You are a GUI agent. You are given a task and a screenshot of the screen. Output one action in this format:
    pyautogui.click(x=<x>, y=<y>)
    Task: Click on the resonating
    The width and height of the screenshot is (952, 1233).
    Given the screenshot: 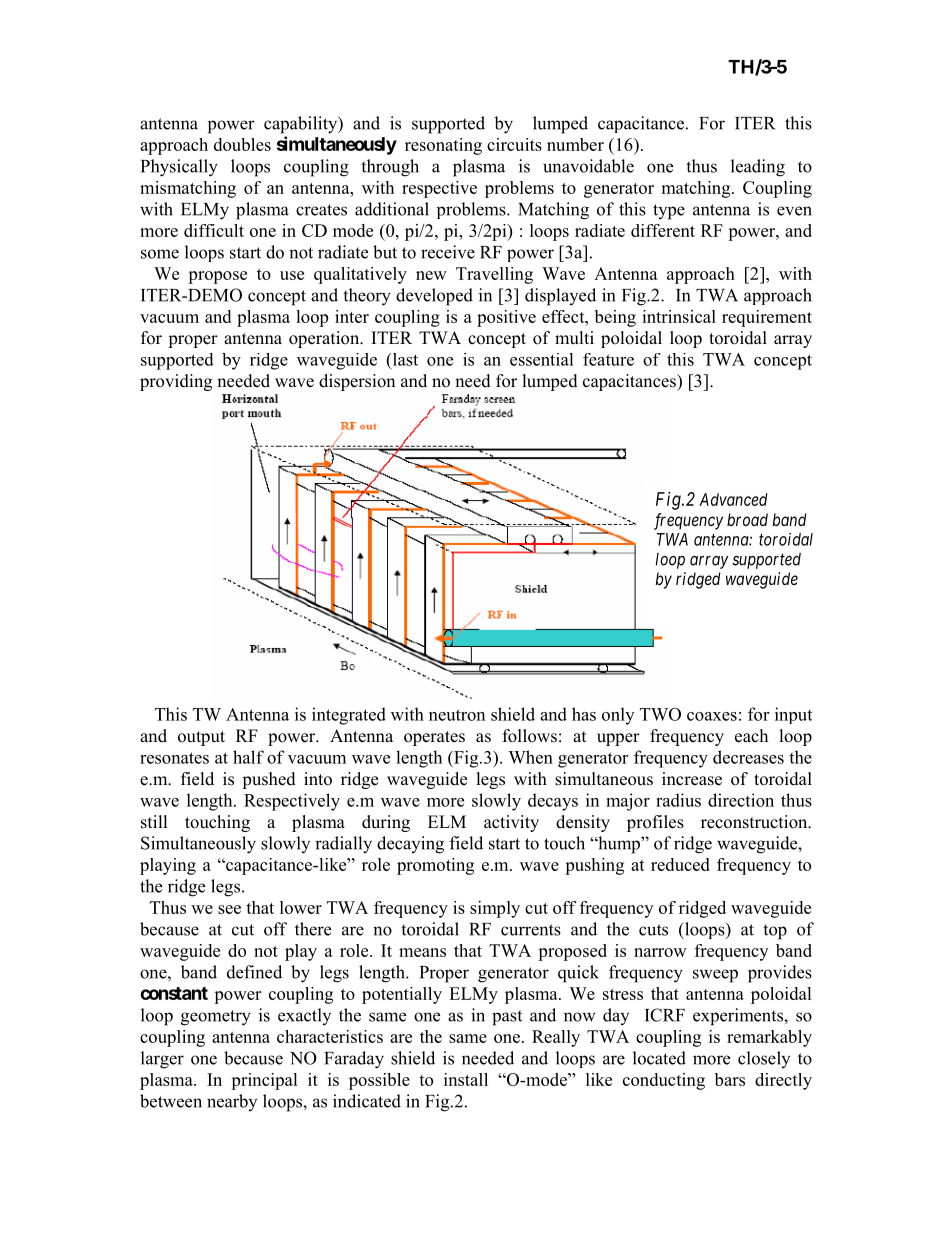 What is the action you would take?
    pyautogui.click(x=443, y=146)
